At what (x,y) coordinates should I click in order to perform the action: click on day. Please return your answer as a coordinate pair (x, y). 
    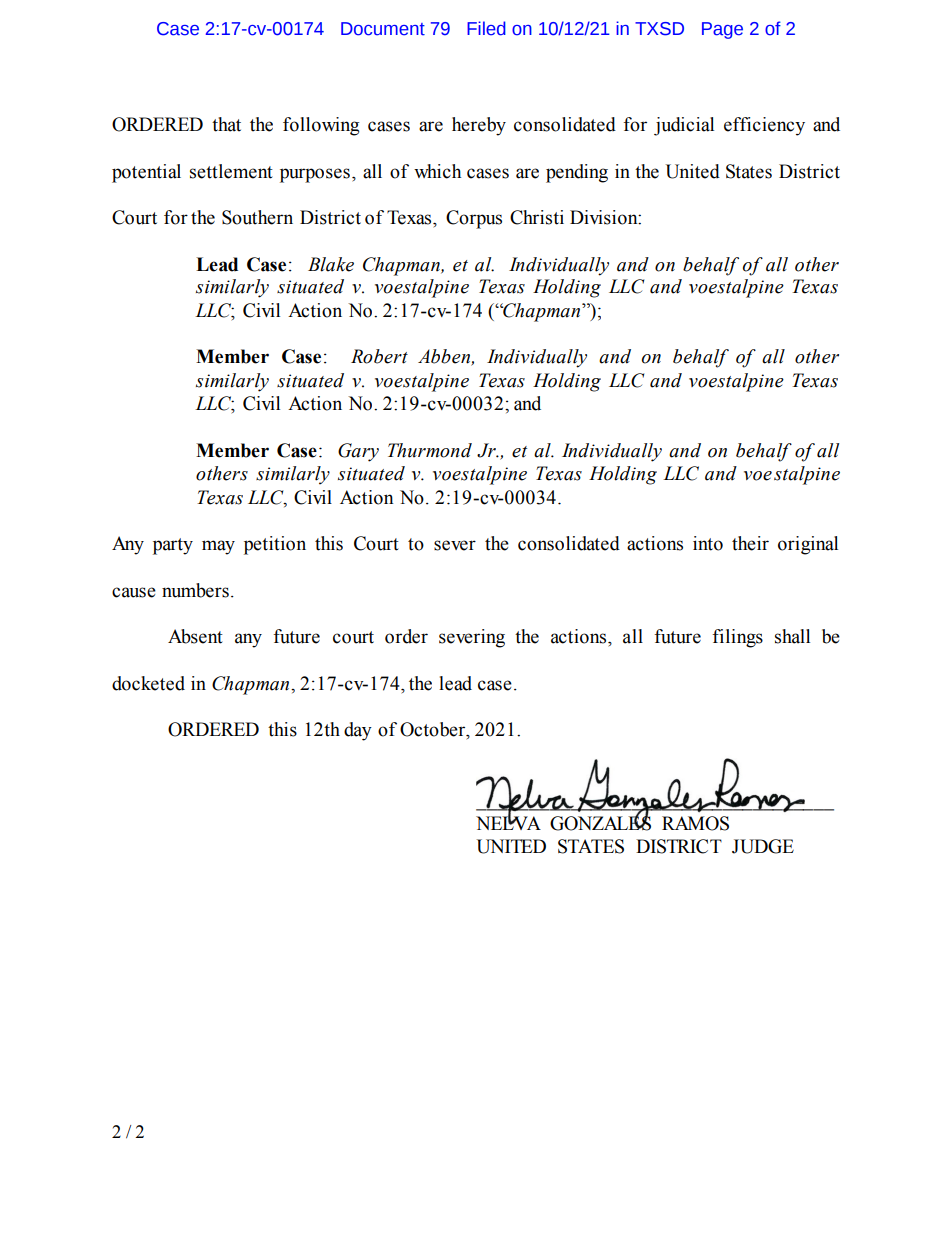
    Looking at the image, I should click on (358, 731).
